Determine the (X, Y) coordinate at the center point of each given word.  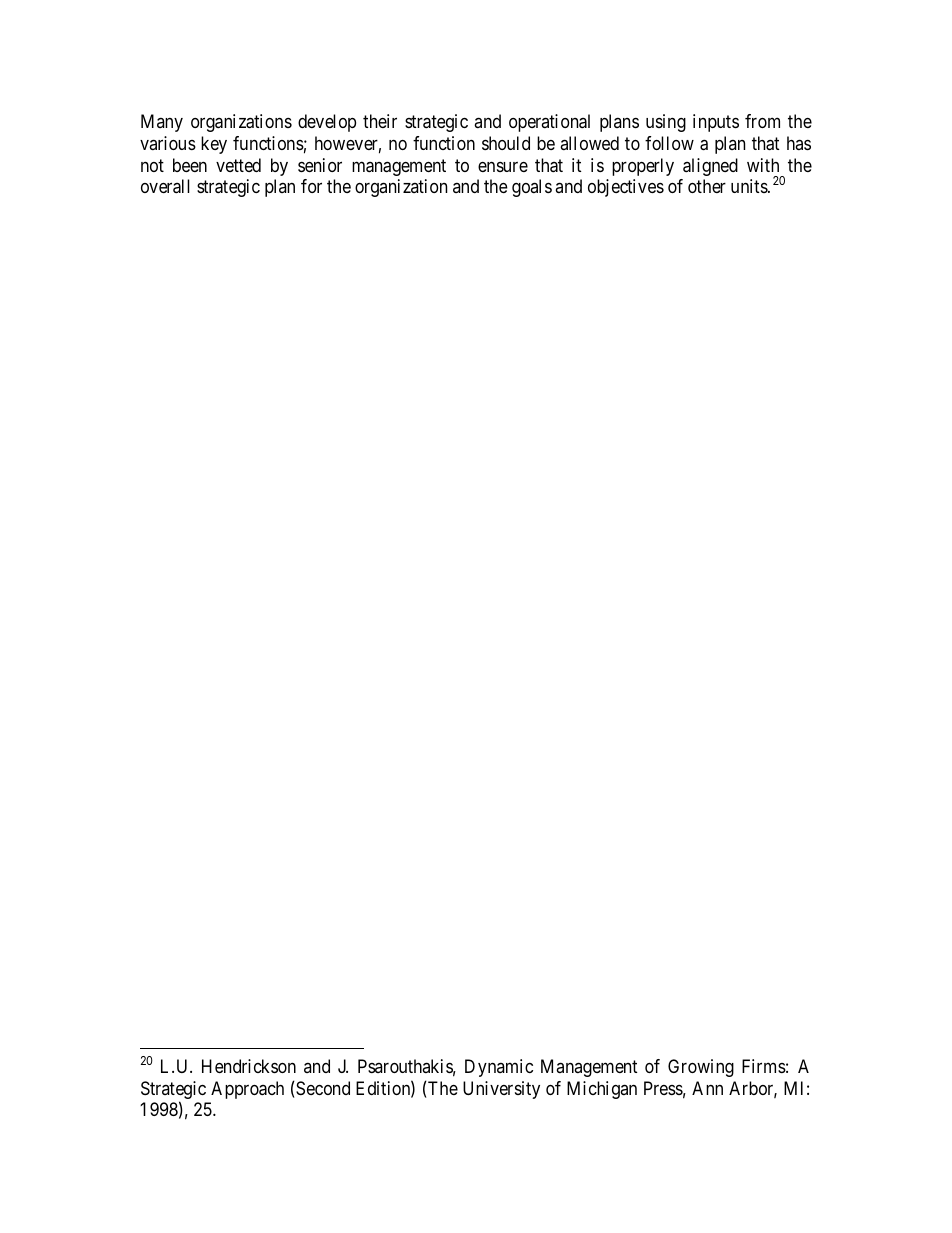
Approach (247, 1090)
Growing (701, 1068)
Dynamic (499, 1068)
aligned (710, 167)
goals (532, 188)
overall (165, 186)
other (707, 186)
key (214, 145)
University (501, 1090)
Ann (707, 1088)
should (506, 143)
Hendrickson (249, 1066)
